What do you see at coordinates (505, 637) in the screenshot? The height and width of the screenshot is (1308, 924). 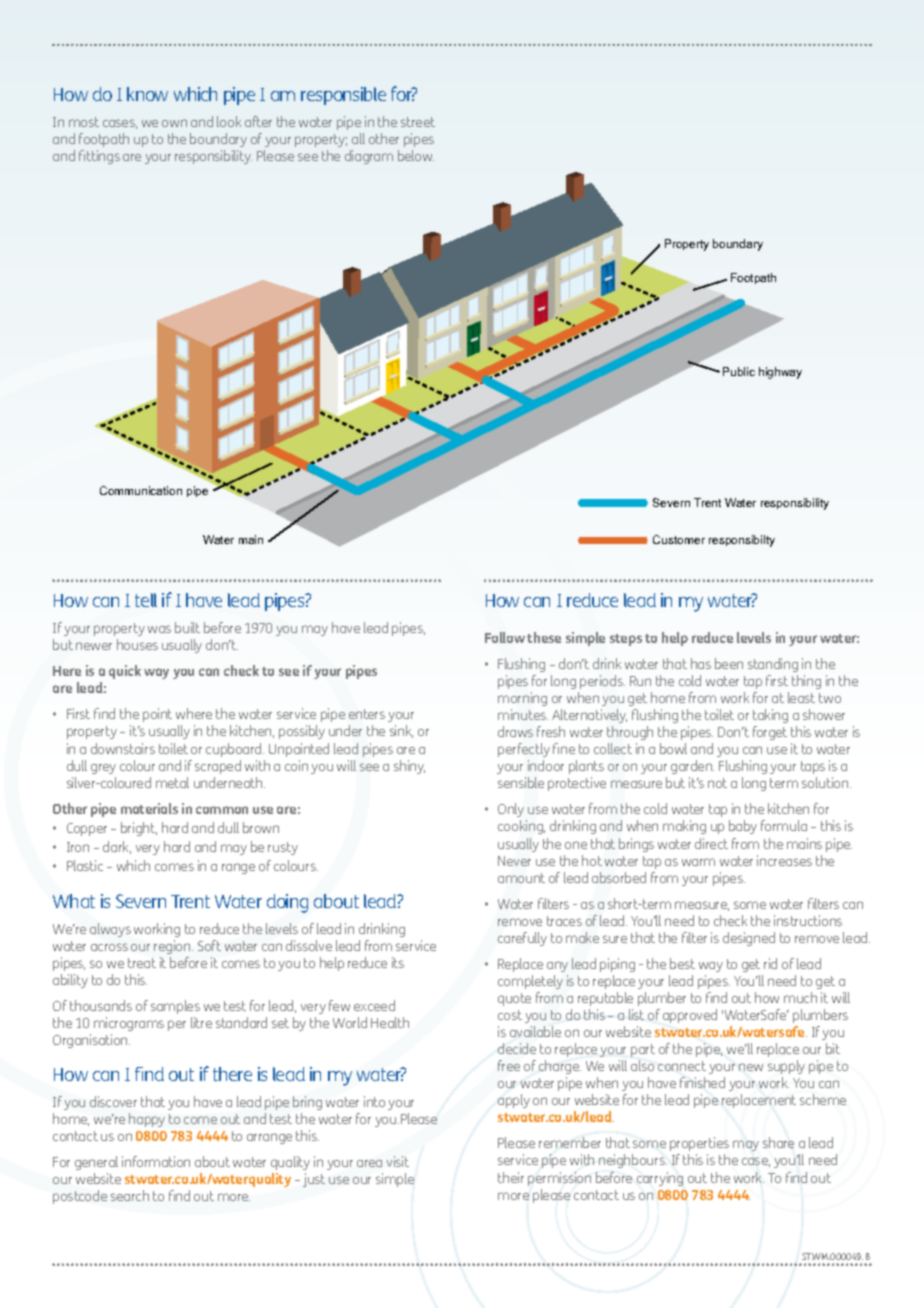 I see `Follow` at bounding box center [505, 637].
